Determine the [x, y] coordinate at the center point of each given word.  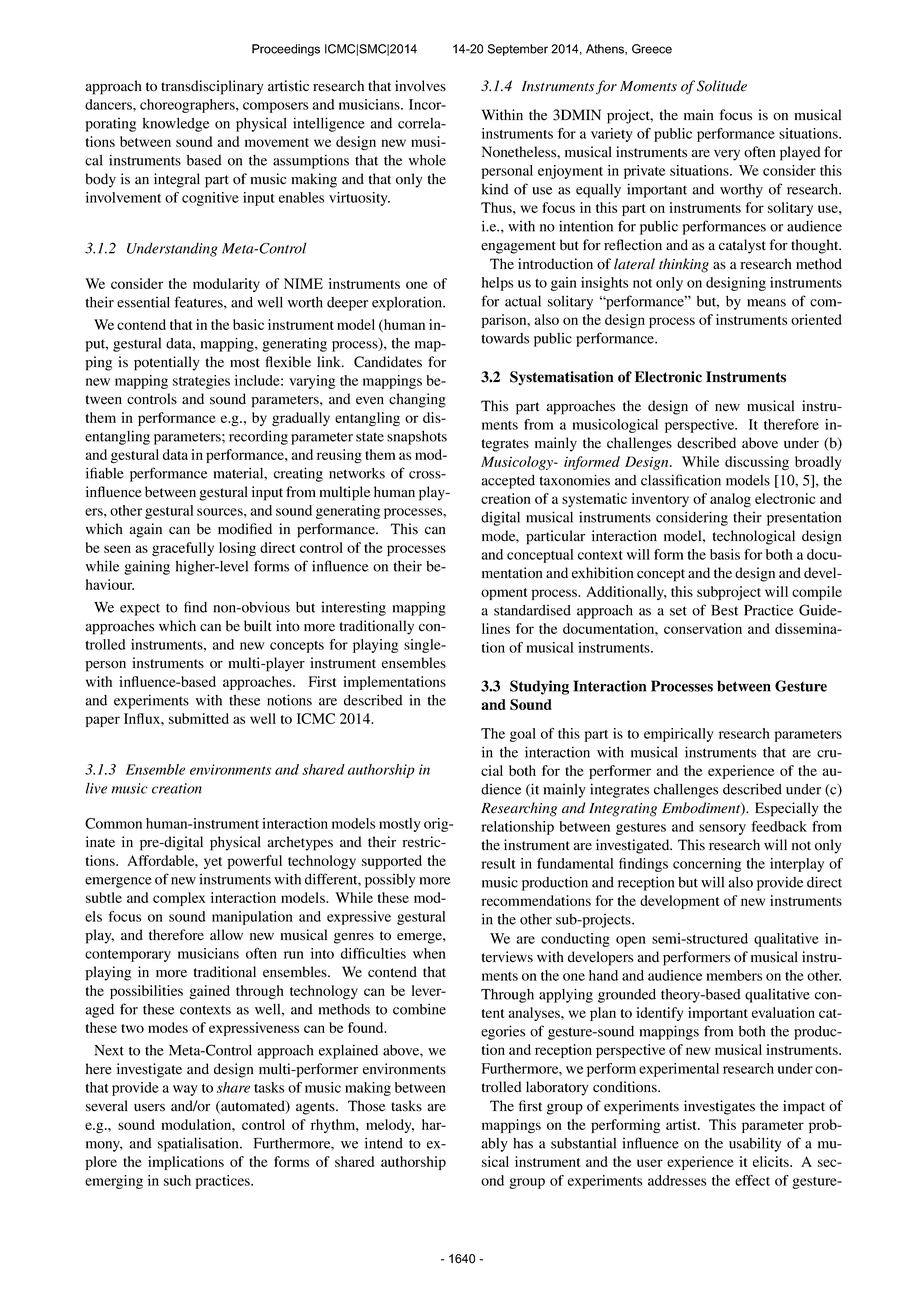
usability [755, 1144]
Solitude [722, 86]
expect [140, 610]
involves [420, 86]
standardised [532, 610]
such [177, 1180]
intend [384, 1143]
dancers [109, 104]
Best [724, 610]
